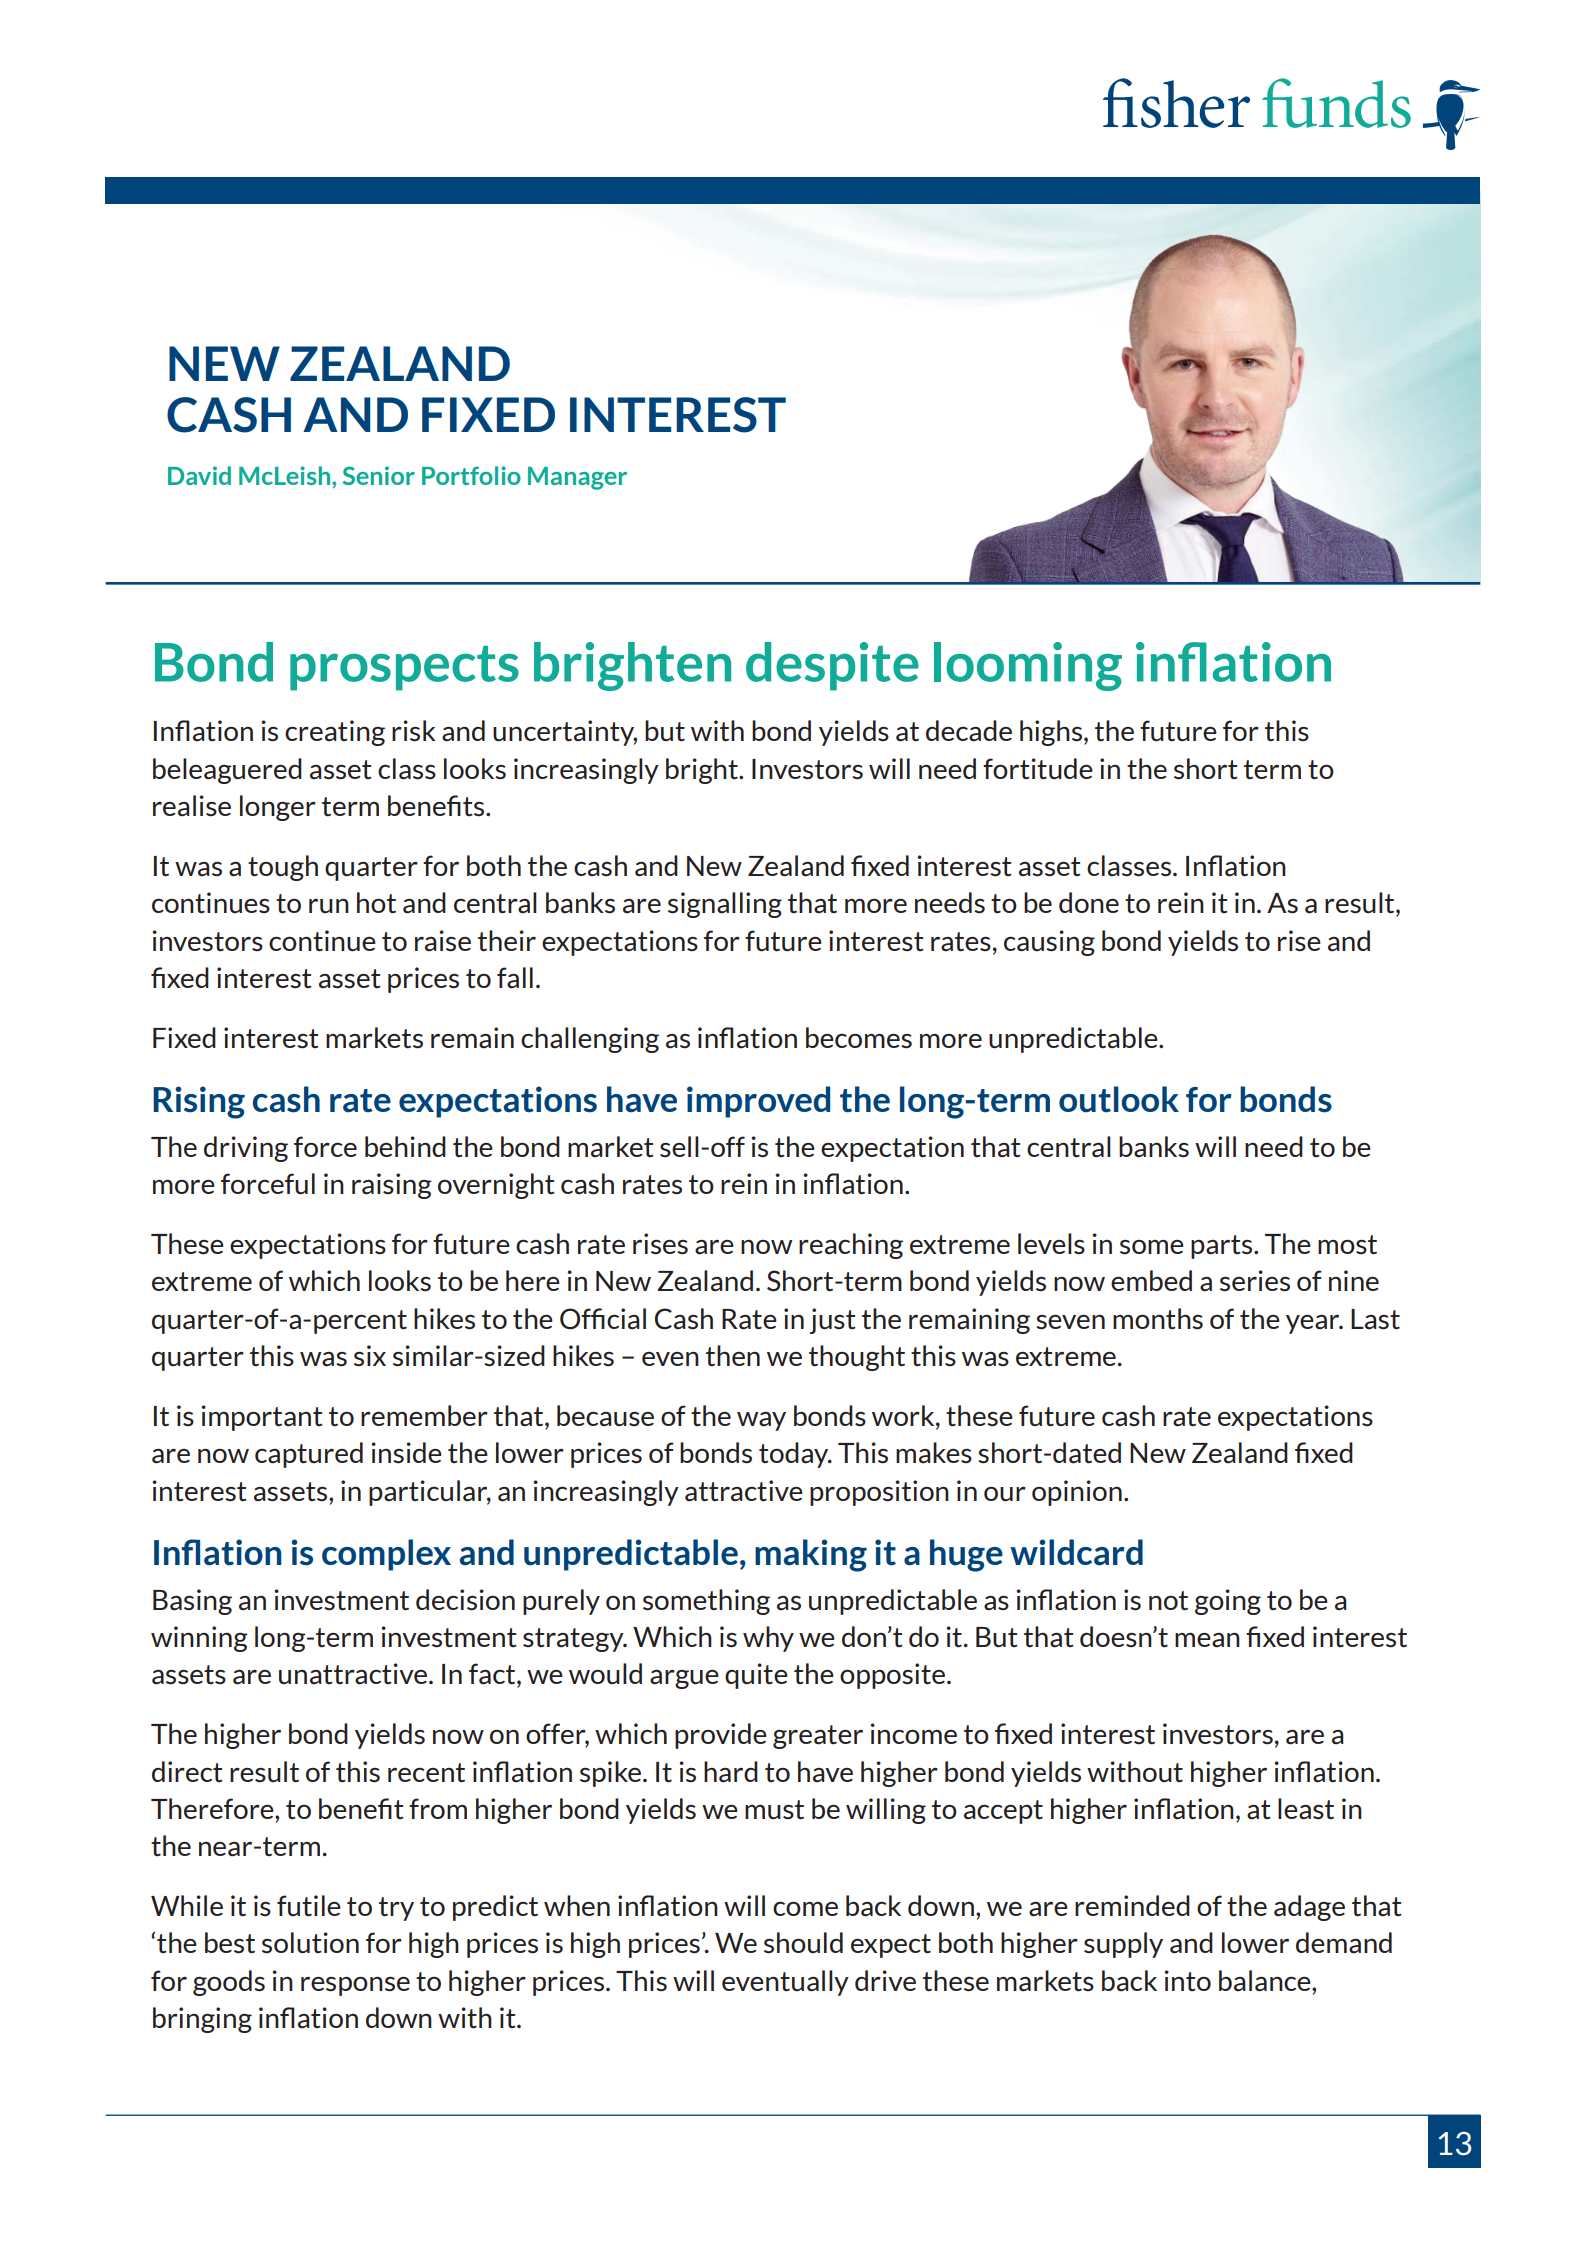 The image size is (1586, 2243). Describe the element at coordinates (1228, 1602) in the screenshot. I see `going` at that location.
